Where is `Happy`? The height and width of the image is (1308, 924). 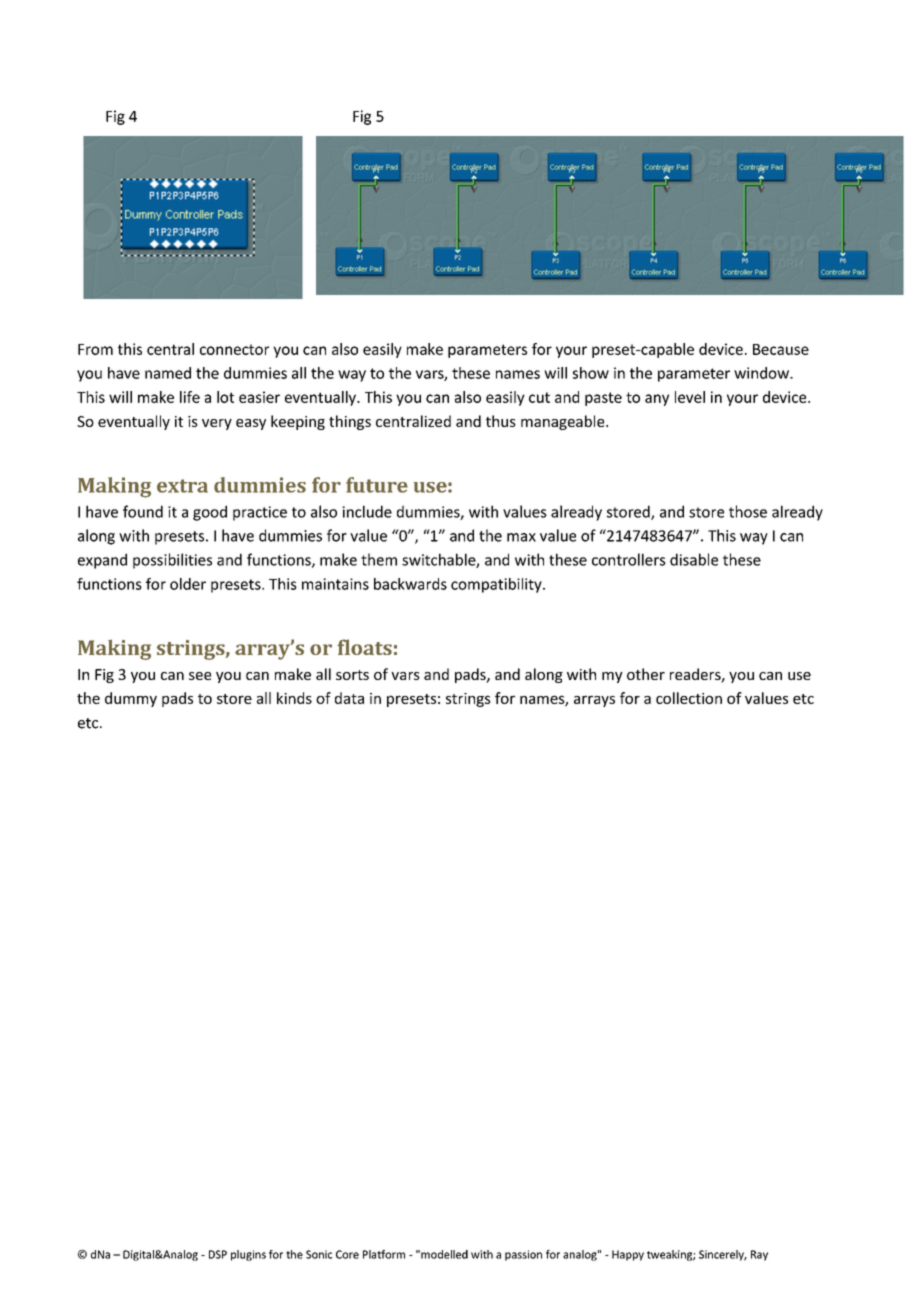
Happy is located at coordinates (628, 1255).
